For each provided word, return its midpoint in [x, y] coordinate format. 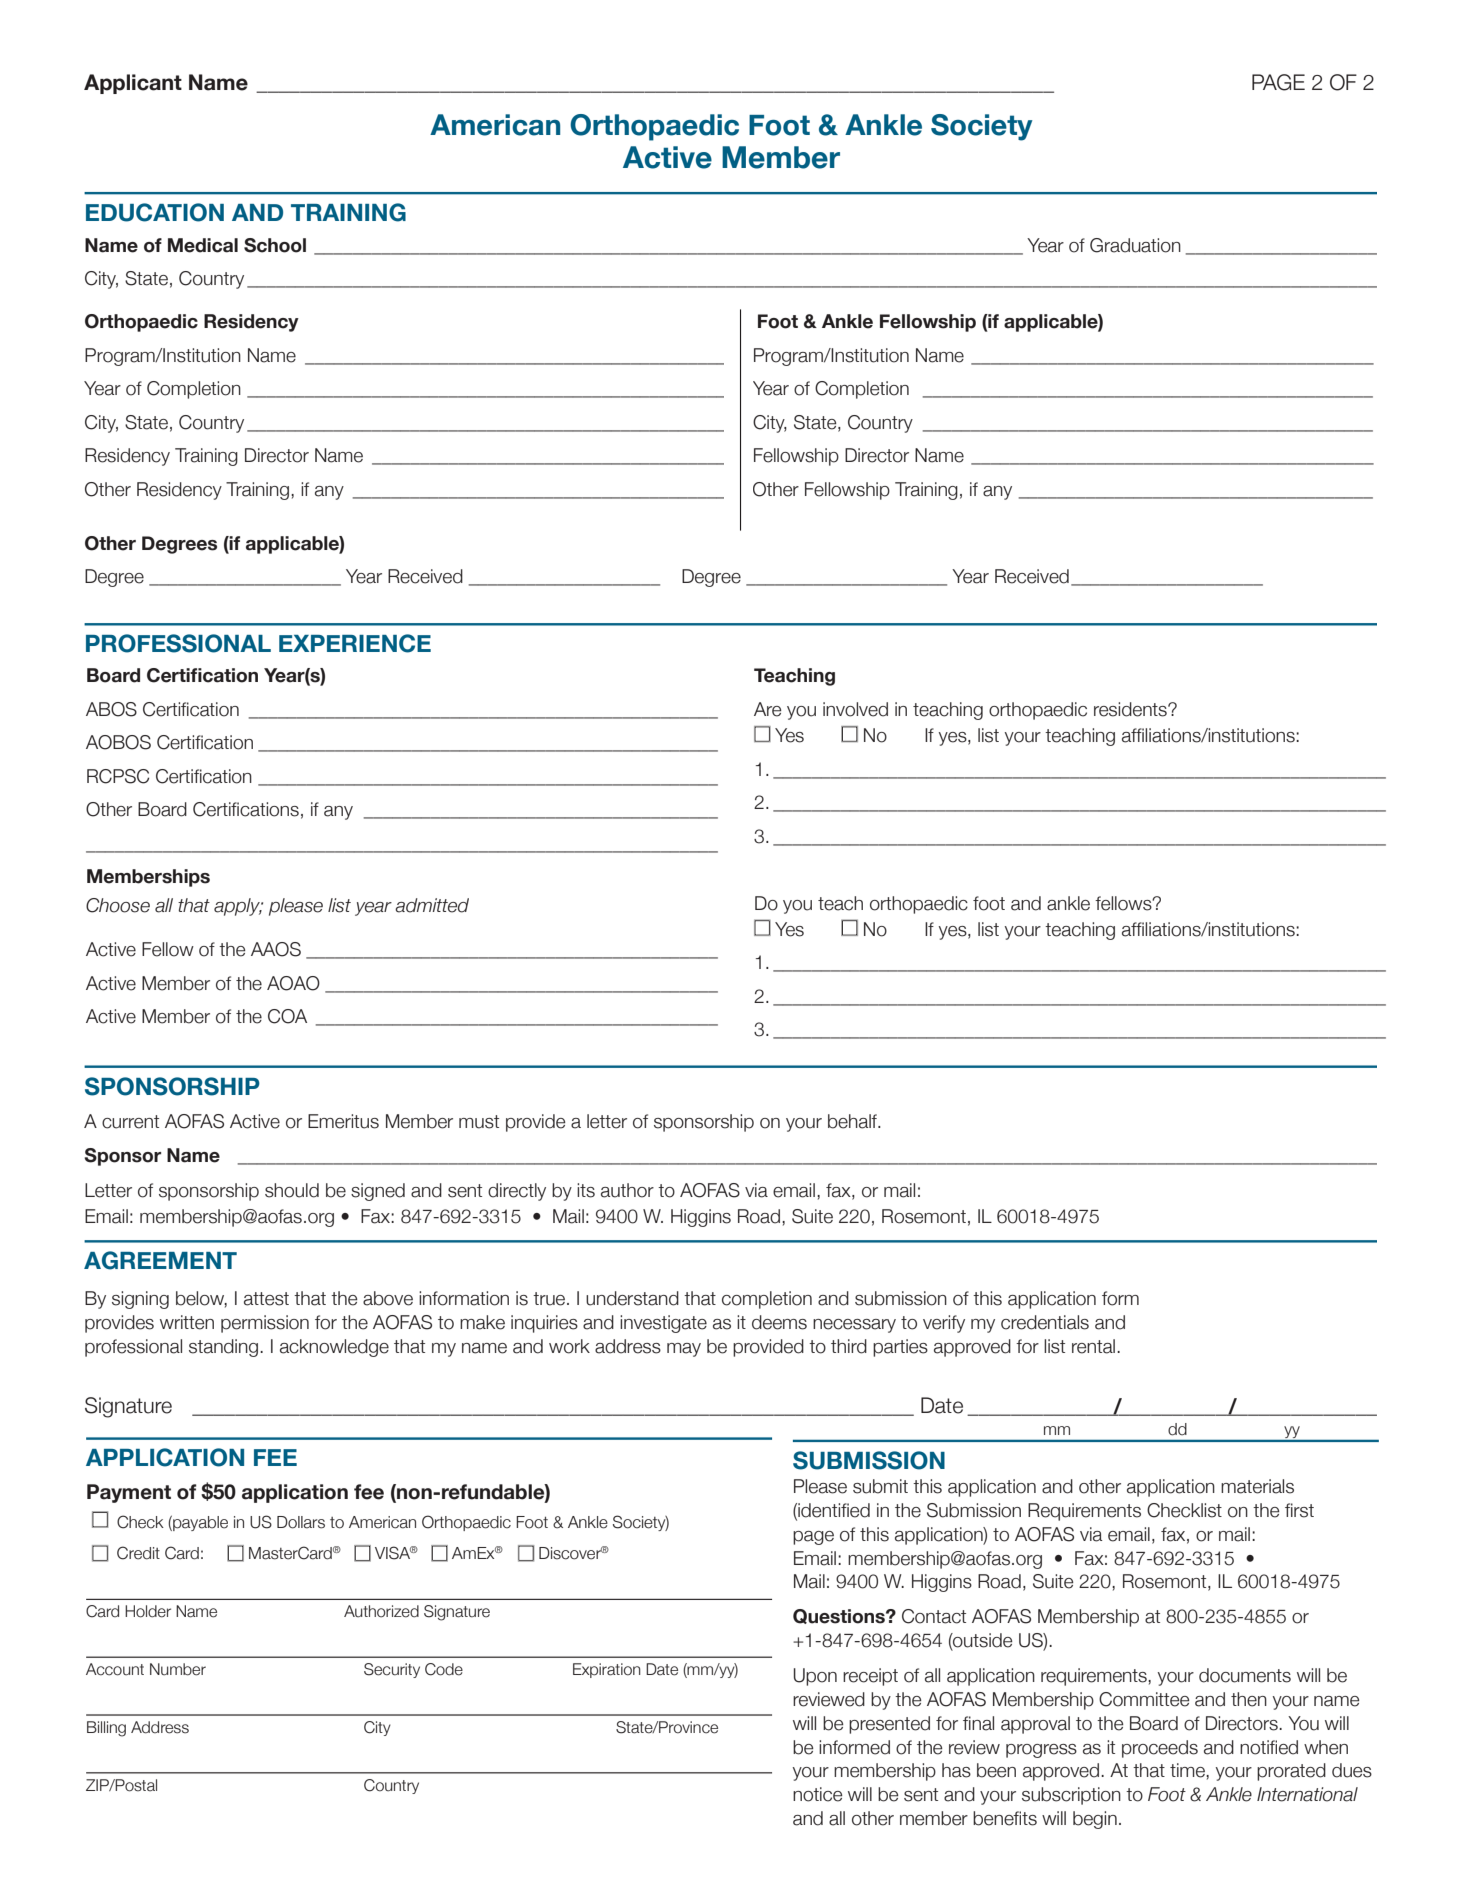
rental [1093, 1346]
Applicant [133, 84]
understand [632, 1298]
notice [818, 1794]
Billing [106, 1729]
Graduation [1135, 245]
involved [855, 709]
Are [768, 709]
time [1188, 1770]
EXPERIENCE [355, 643]
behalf [854, 1121]
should [292, 1190]
